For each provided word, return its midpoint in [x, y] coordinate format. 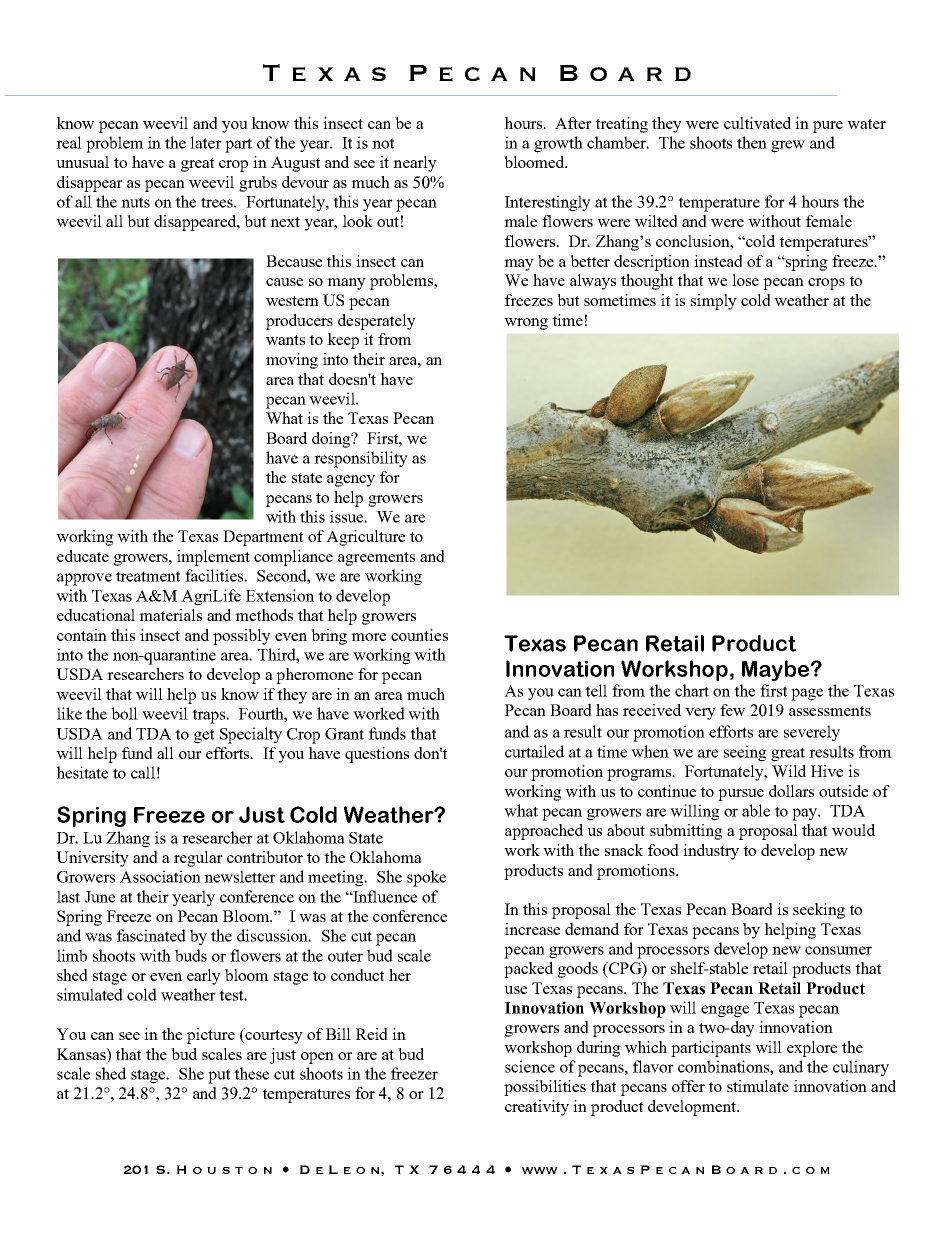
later [206, 142]
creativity [537, 1108]
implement [213, 558]
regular [198, 859]
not [383, 143]
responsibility [361, 459]
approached [544, 832]
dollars [791, 791]
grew [788, 146]
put [219, 1076]
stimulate [758, 1086]
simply [714, 302]
